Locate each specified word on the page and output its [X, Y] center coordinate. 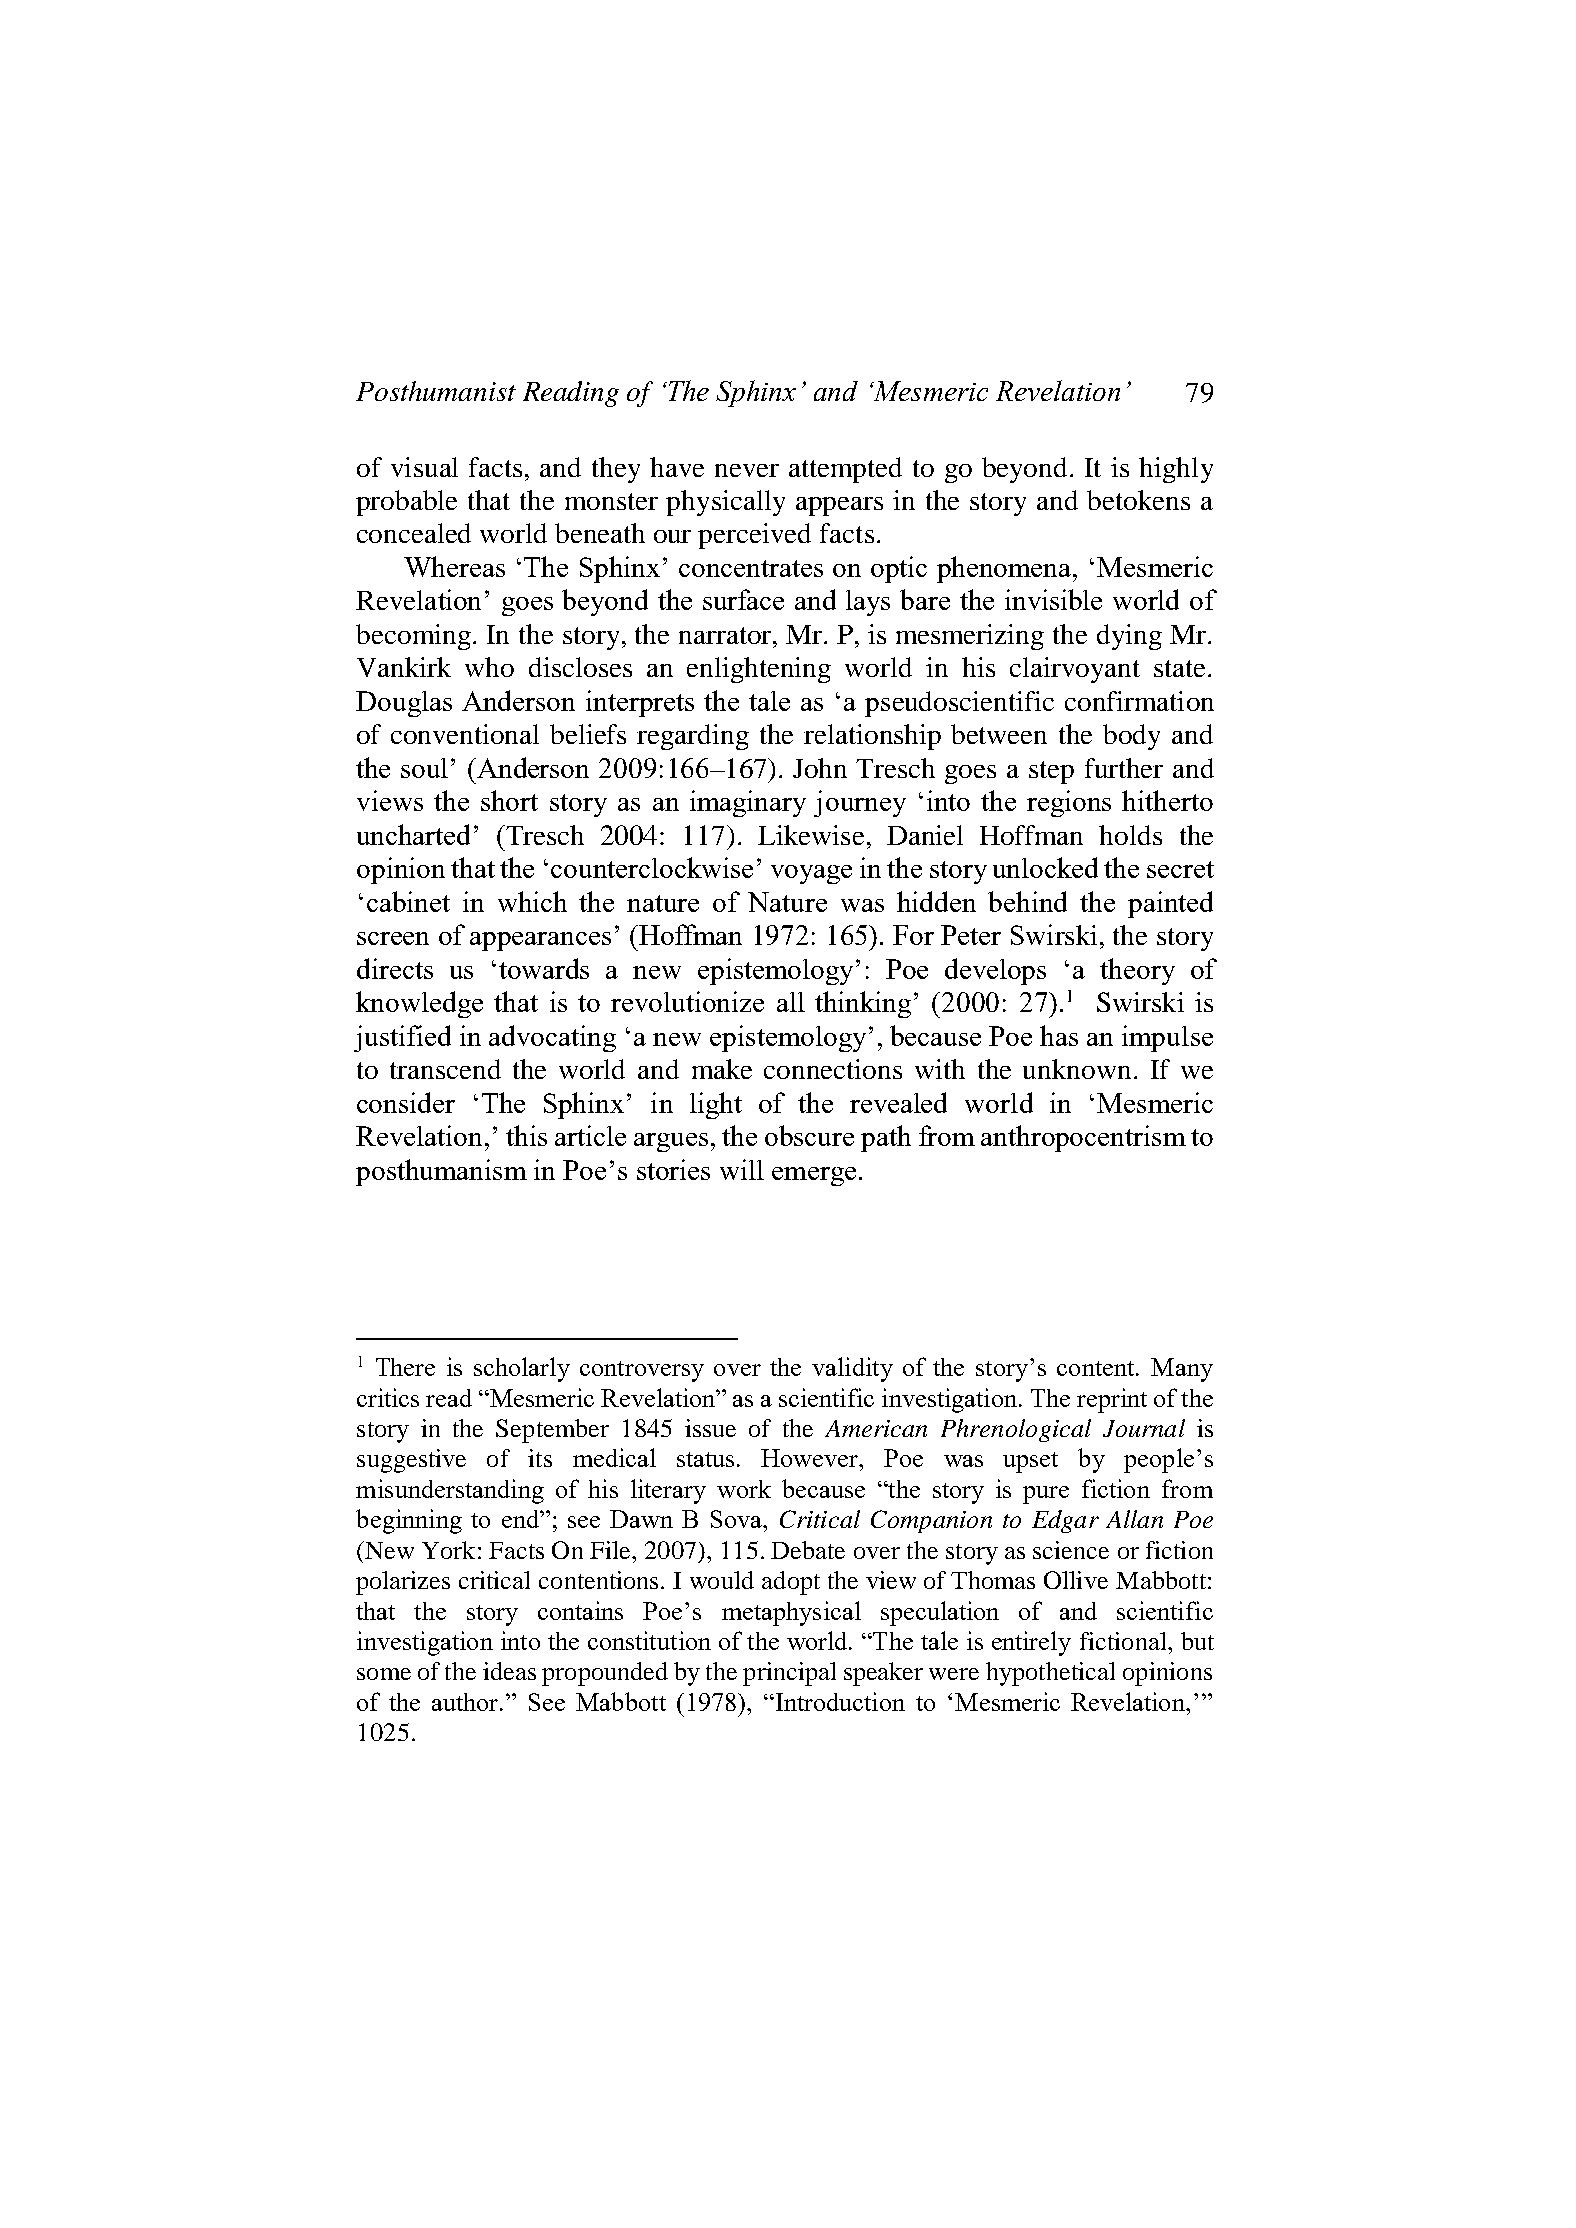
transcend [445, 1069]
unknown [1077, 1069]
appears [839, 506]
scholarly [522, 1369]
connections [833, 1069]
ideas [509, 1671]
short [509, 800]
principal [789, 1674]
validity [852, 1369]
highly [1176, 470]
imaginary [748, 803]
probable [406, 503]
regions [1069, 803]
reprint [1112, 1400]
